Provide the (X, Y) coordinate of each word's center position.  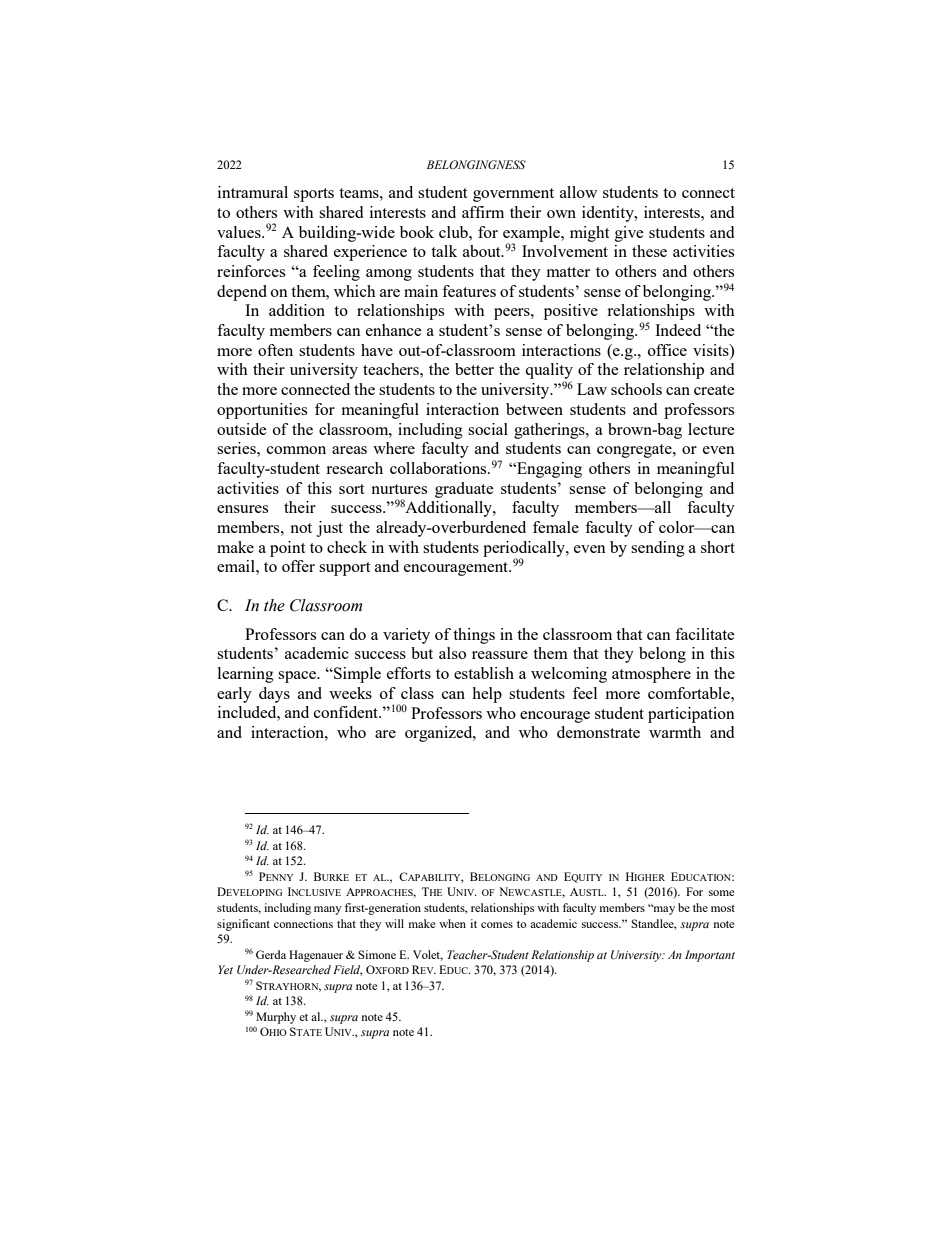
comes (497, 925)
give (629, 234)
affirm (483, 212)
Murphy (276, 1018)
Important (710, 956)
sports (314, 195)
